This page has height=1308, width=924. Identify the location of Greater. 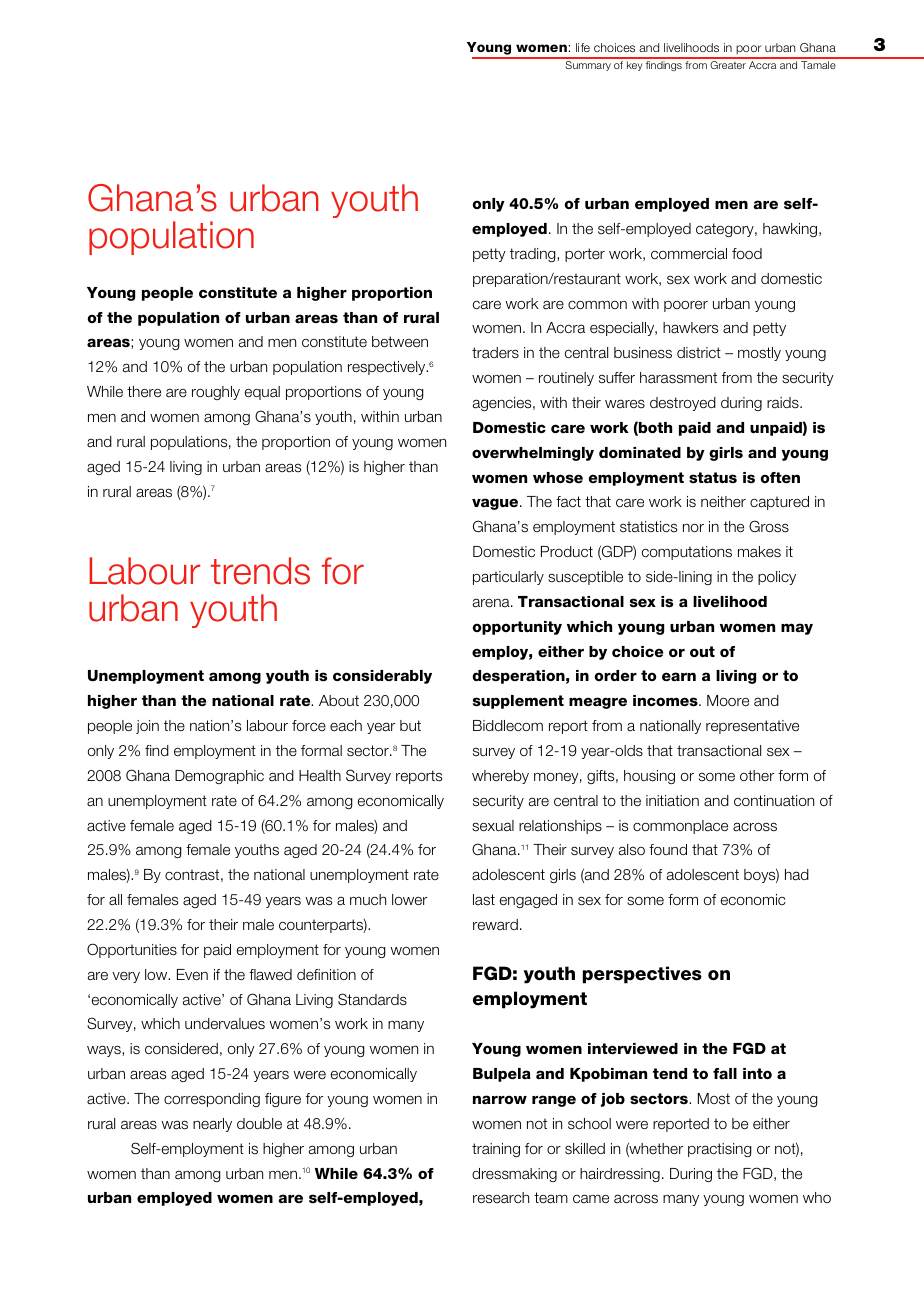
(728, 65).
